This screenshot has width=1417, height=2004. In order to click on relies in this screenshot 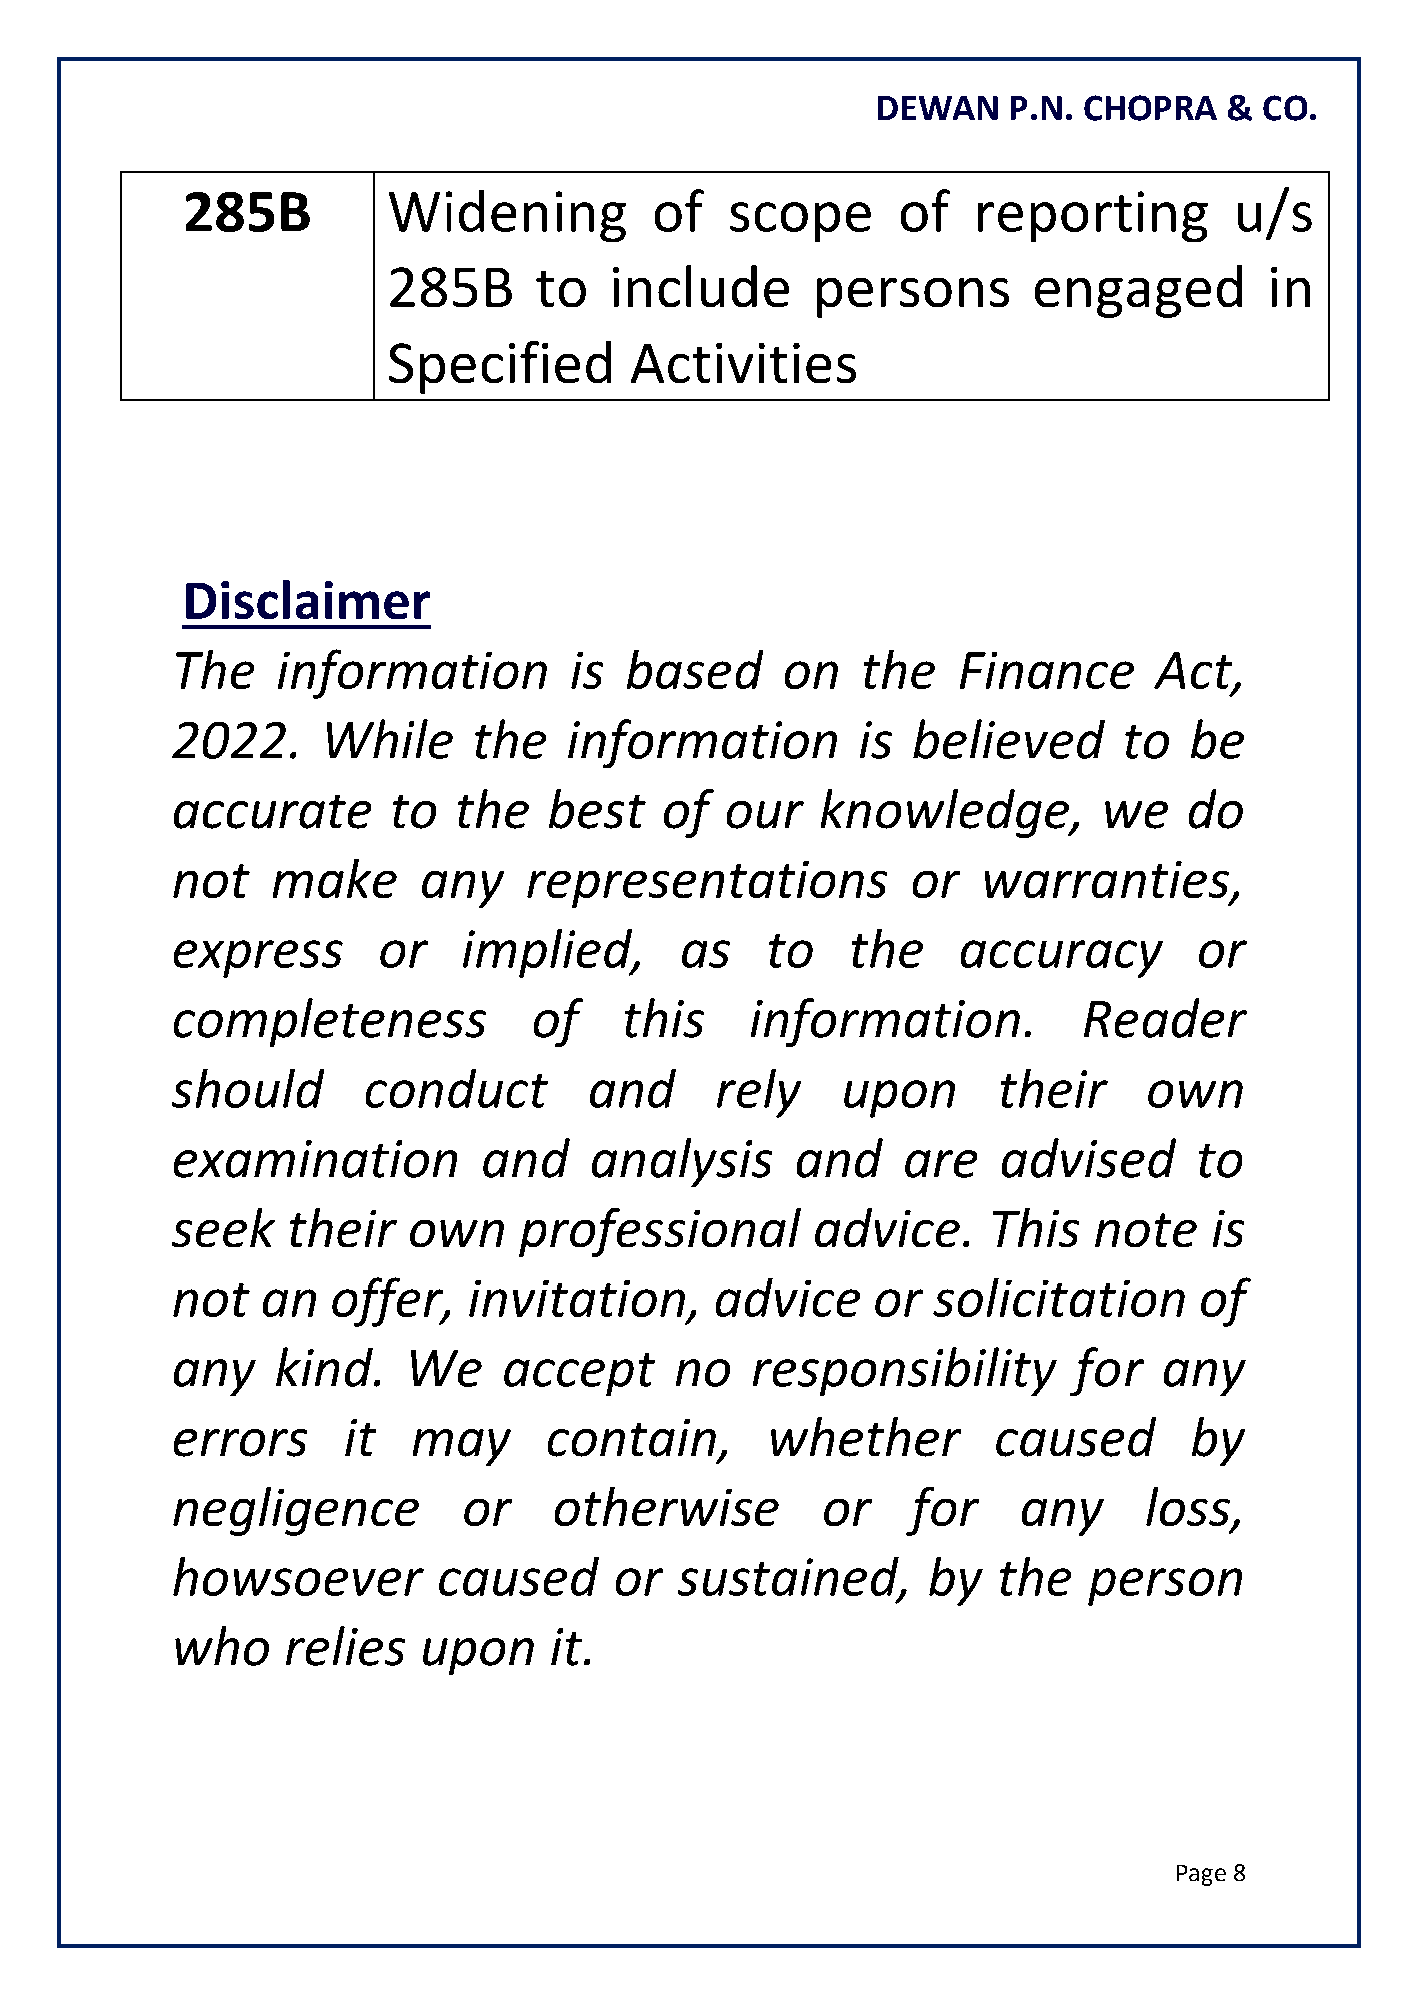, I will do `click(345, 1646)`.
